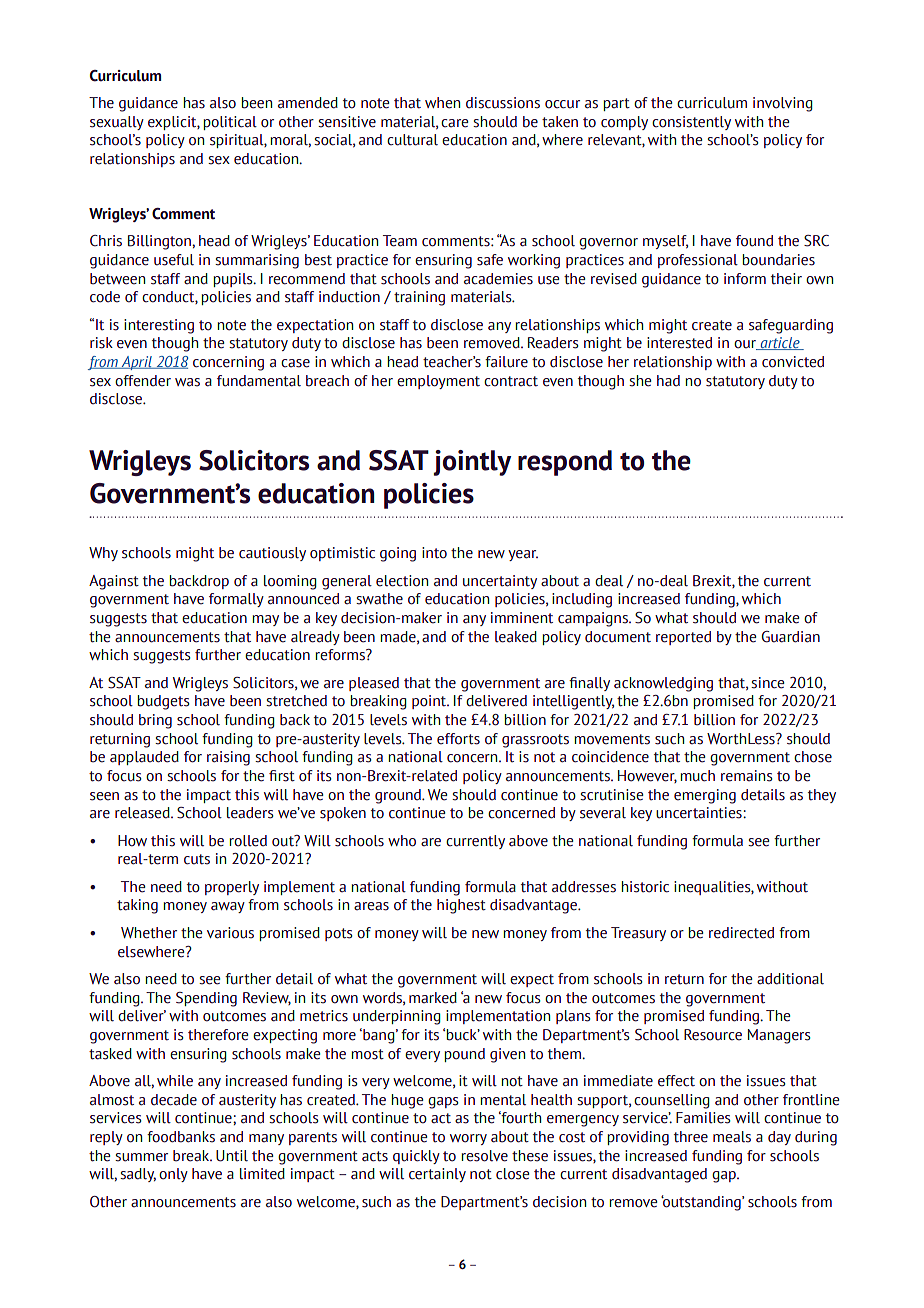 The width and height of the screenshot is (924, 1308). Describe the element at coordinates (173, 1175) in the screenshot. I see `only` at that location.
